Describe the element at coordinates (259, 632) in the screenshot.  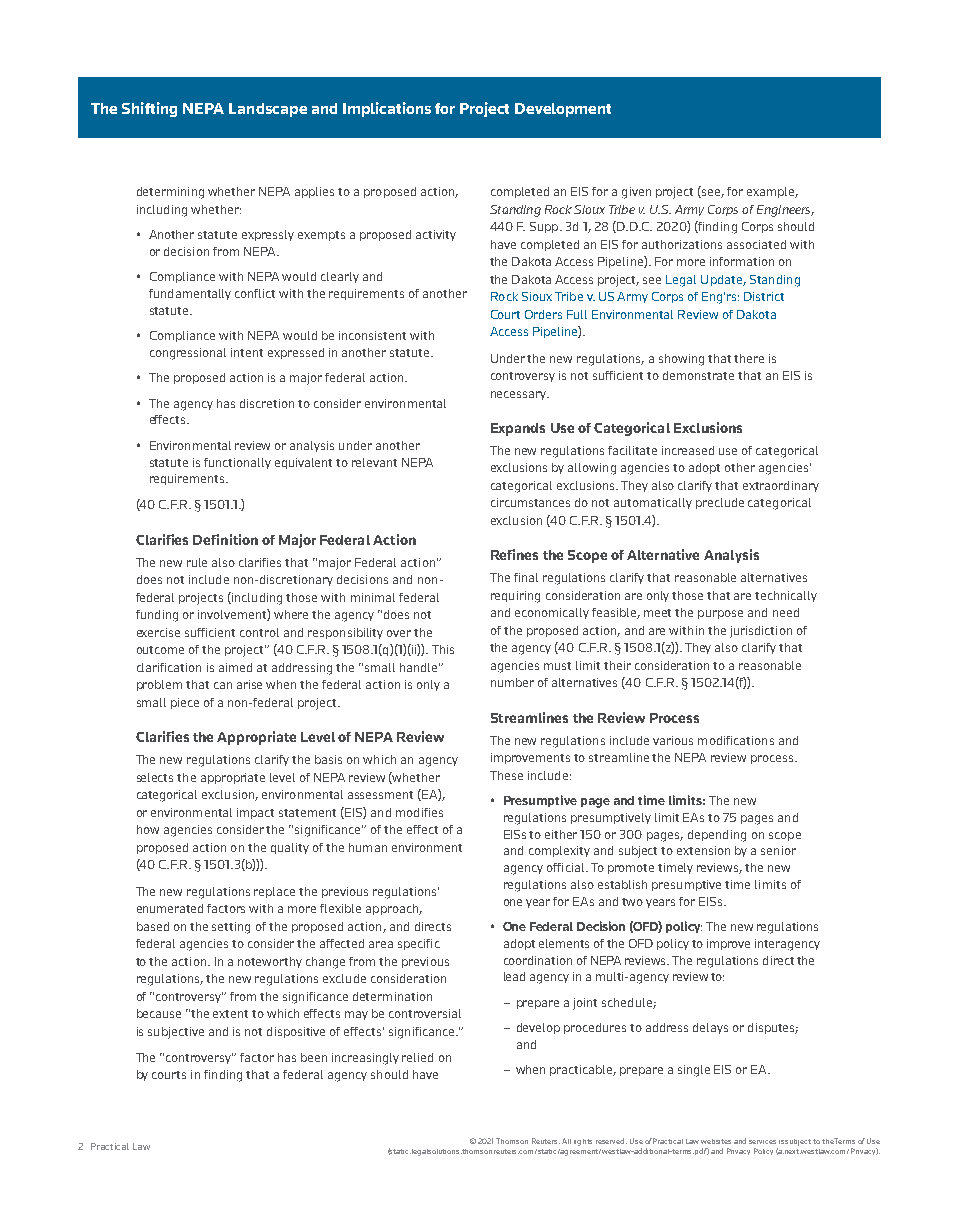
I see `control` at that location.
